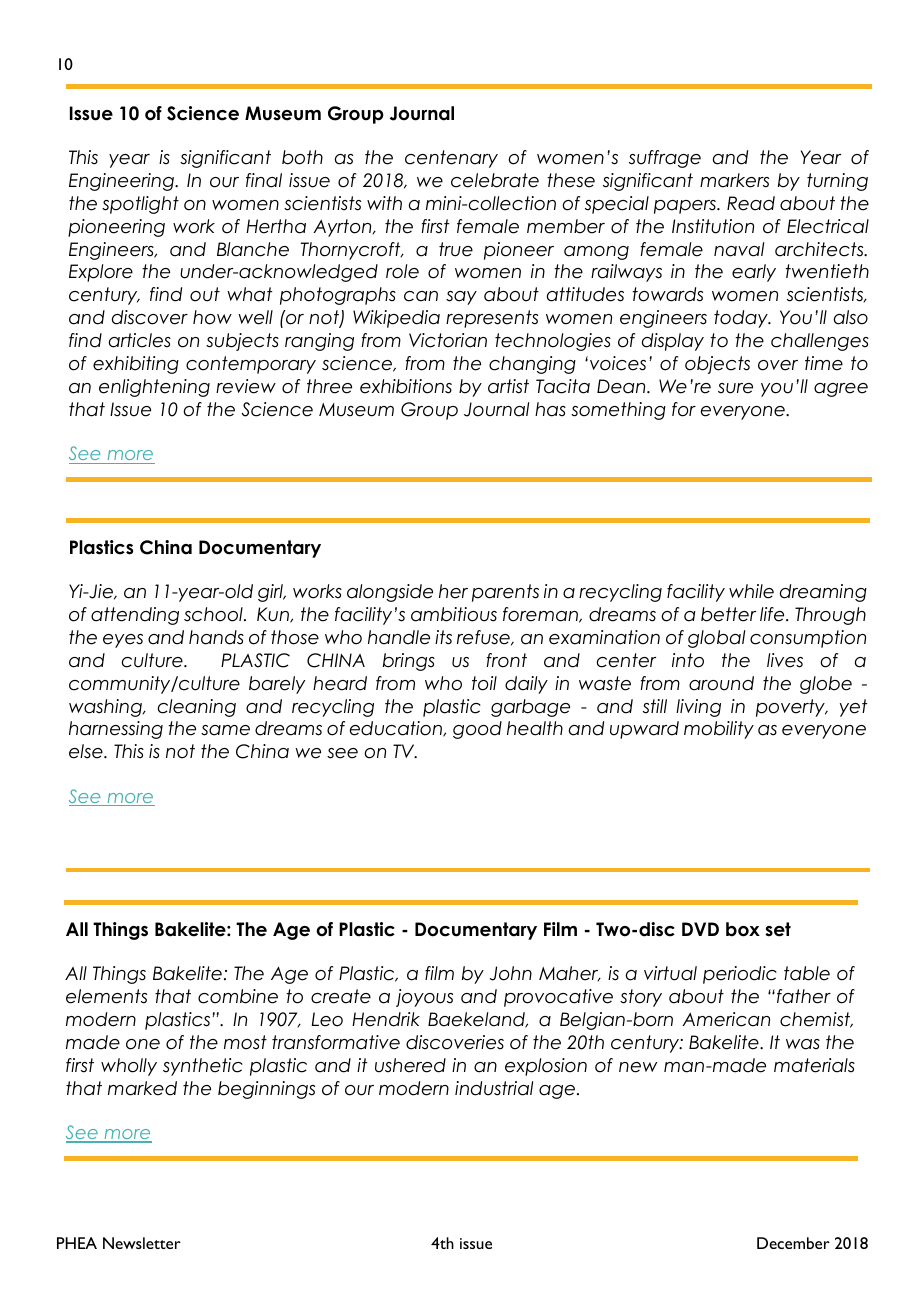 This image has height=1308, width=924. I want to click on combine, so click(238, 996).
